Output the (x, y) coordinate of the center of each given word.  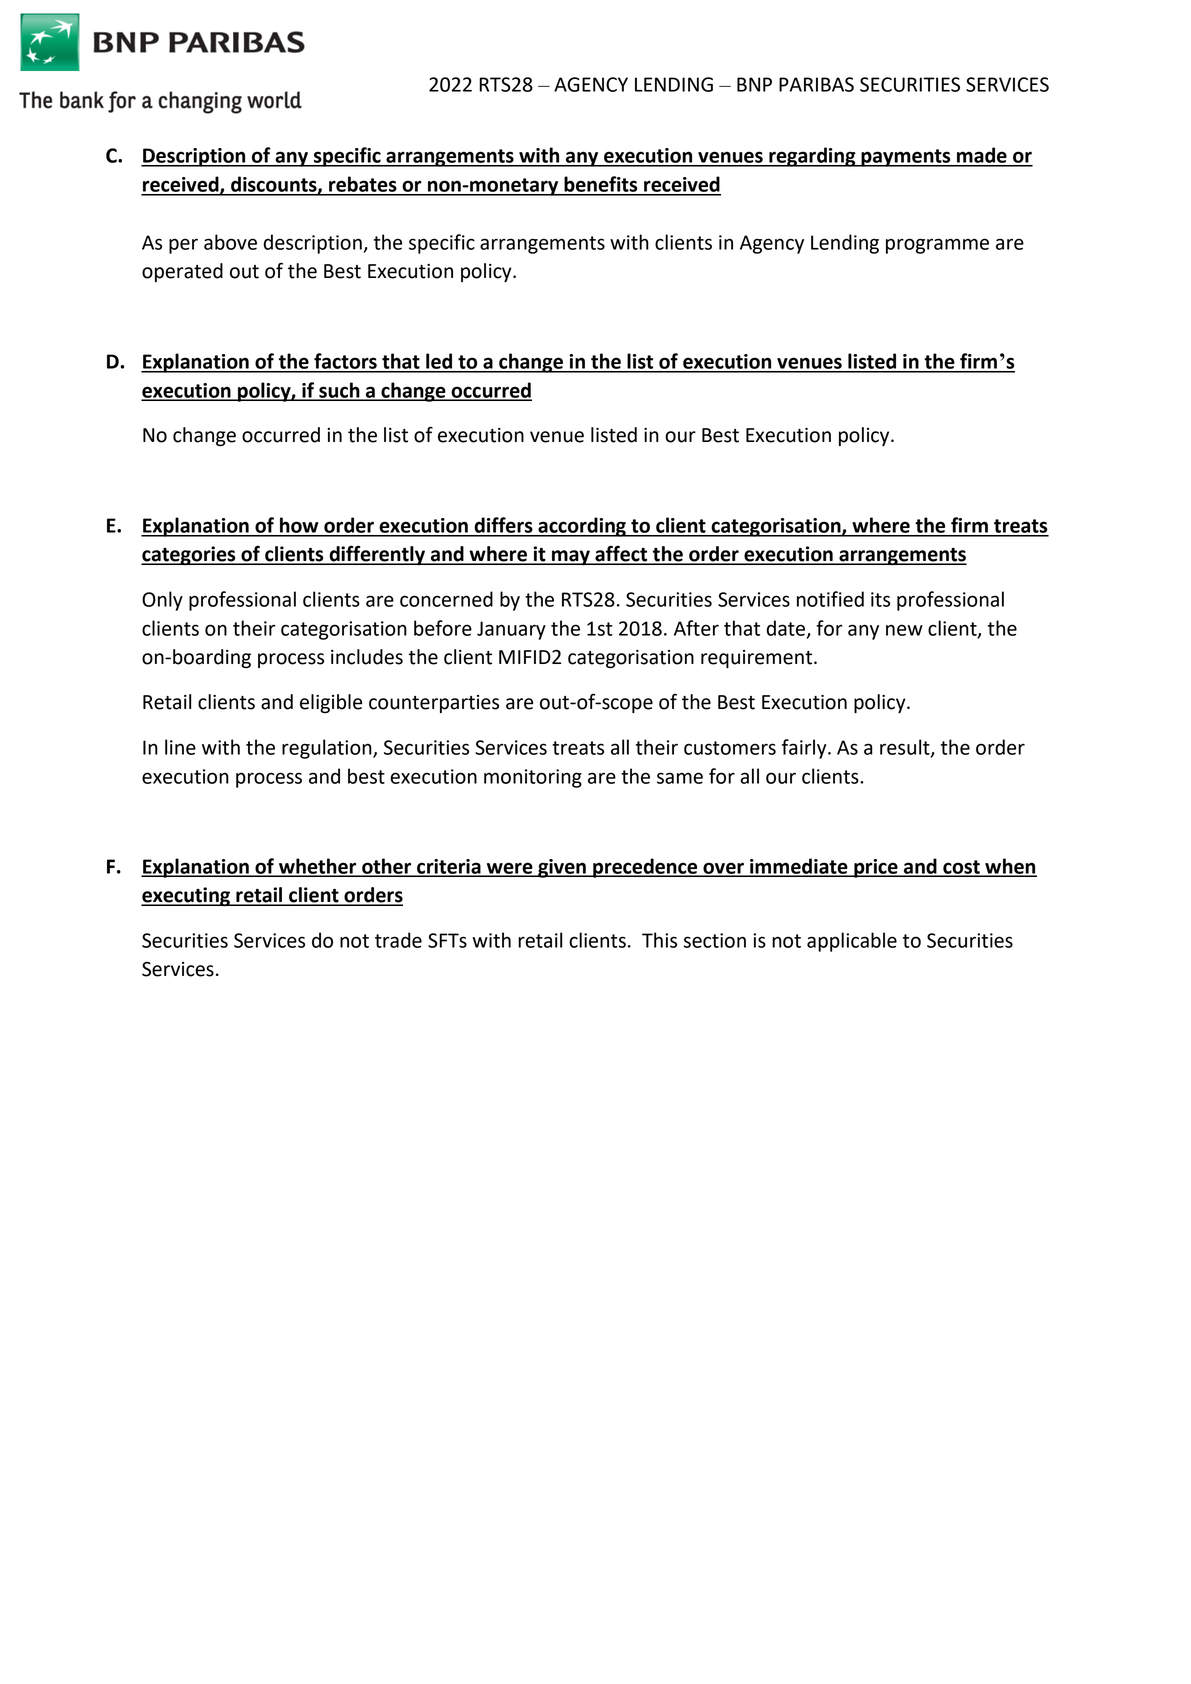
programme (937, 246)
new (904, 630)
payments (906, 158)
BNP (754, 84)
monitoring (533, 778)
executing (186, 896)
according (582, 527)
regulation (328, 749)
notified (830, 599)
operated (182, 272)
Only (162, 601)
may (571, 558)
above (230, 242)
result (906, 748)
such (339, 391)
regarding (812, 157)
